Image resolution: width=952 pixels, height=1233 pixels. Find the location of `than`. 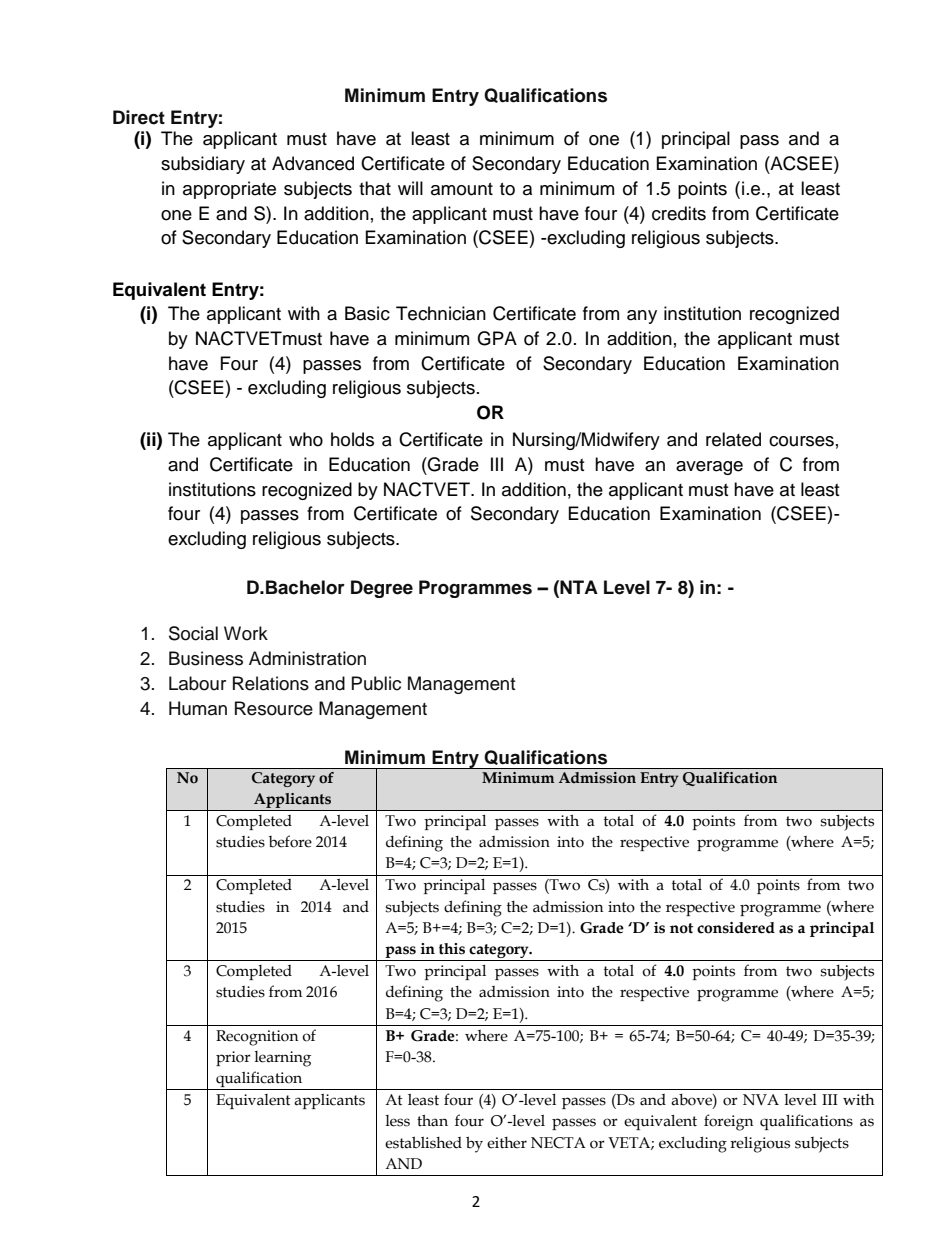

than is located at coordinates (432, 1121).
